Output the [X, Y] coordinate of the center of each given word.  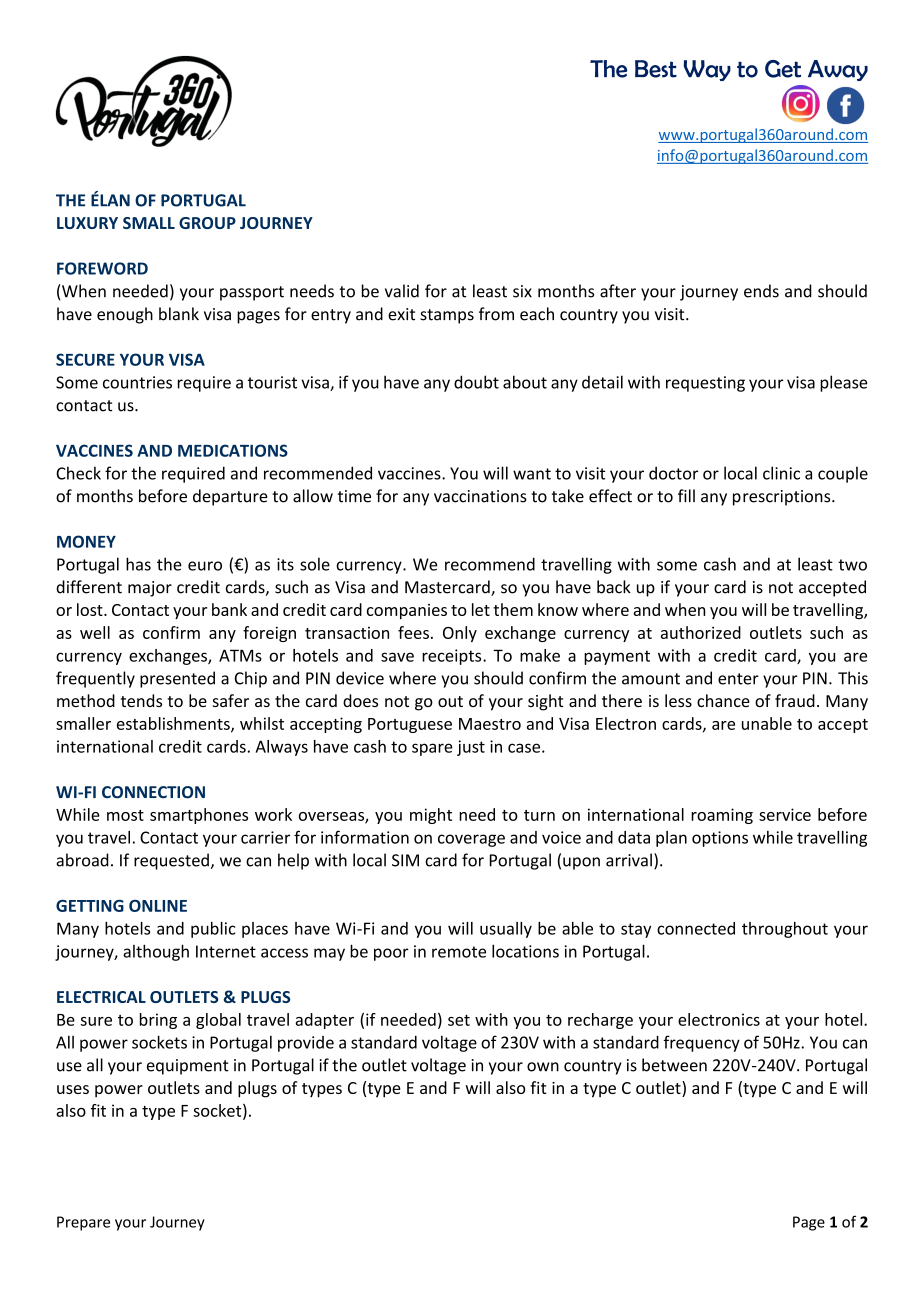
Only [460, 634]
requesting [705, 384]
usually [506, 930]
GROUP [207, 223]
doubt [476, 382]
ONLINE [158, 906]
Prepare [83, 1223]
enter [738, 679]
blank [179, 314]
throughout [785, 930]
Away [838, 70]
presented [177, 679]
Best [656, 69]
